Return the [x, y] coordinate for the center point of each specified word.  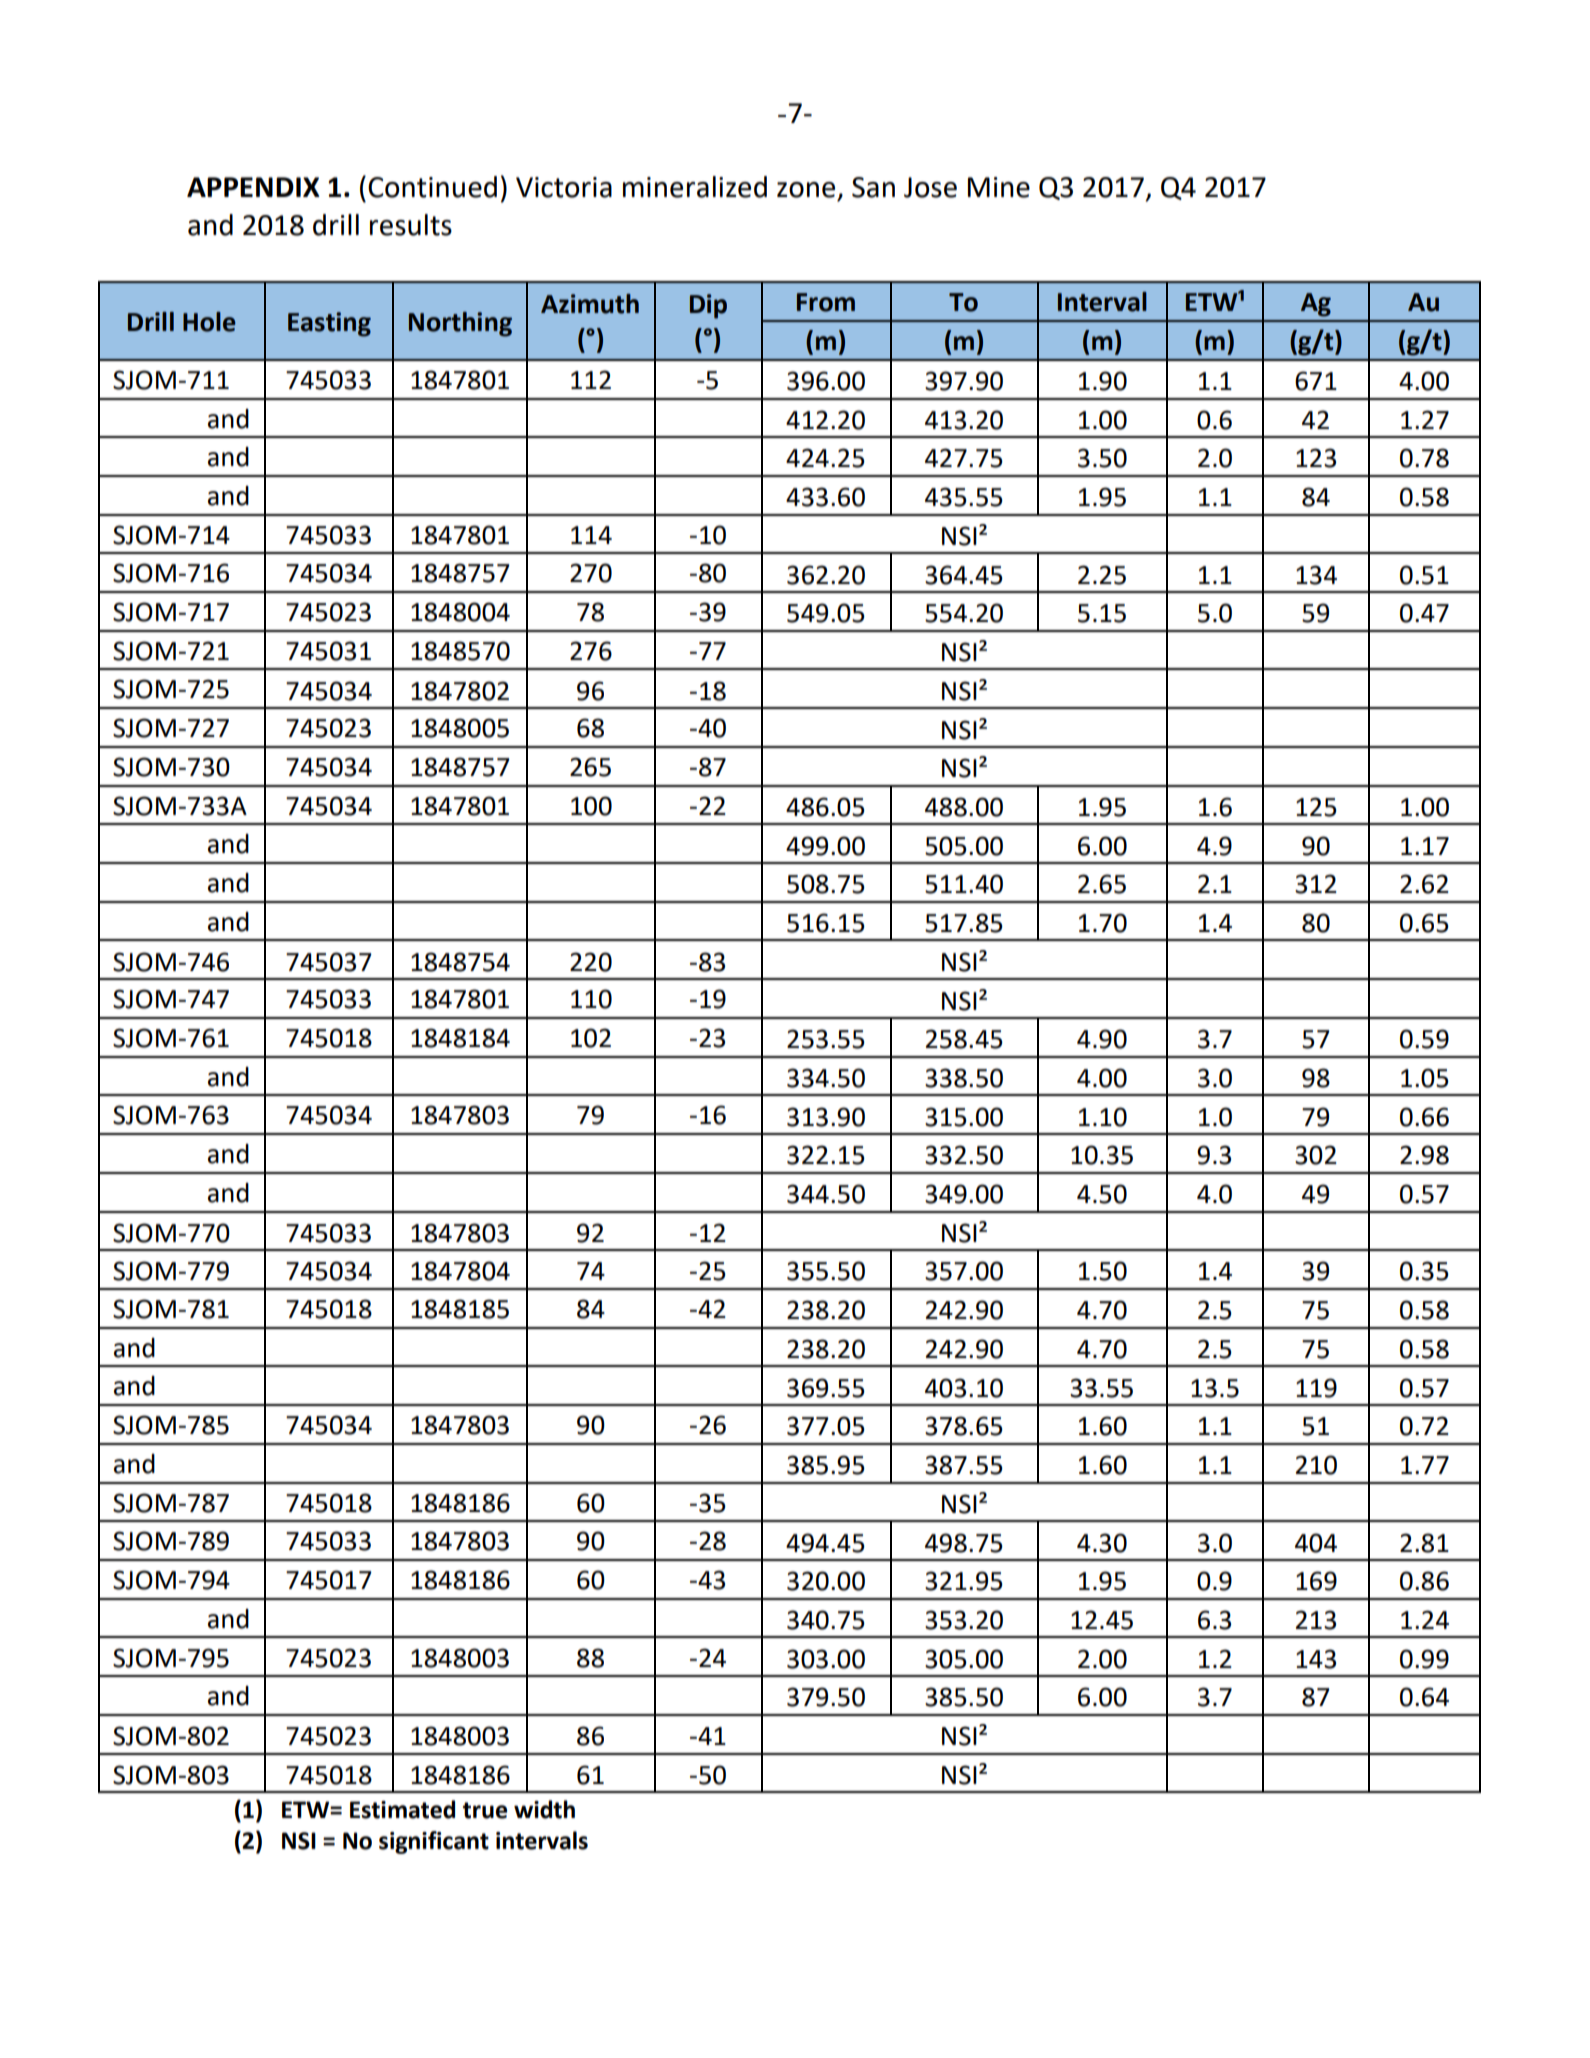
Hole [209, 322]
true [485, 1810]
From [826, 302]
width [544, 1809]
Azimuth [590, 304]
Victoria [564, 187]
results [411, 225]
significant [434, 1842]
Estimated [402, 1809]
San [873, 187]
